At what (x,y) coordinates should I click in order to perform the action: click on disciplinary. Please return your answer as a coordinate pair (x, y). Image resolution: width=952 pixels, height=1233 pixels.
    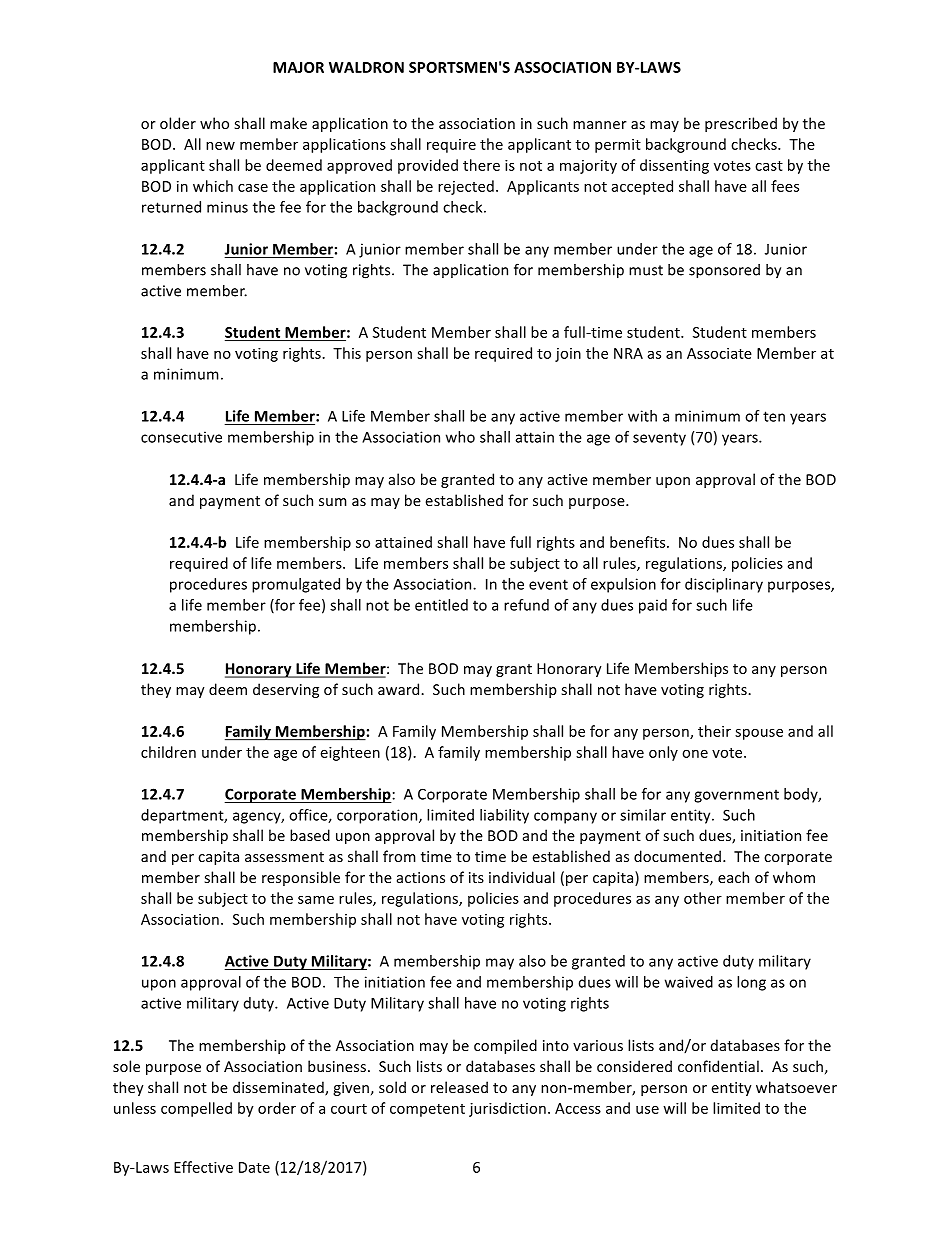
    Looking at the image, I should click on (724, 585).
